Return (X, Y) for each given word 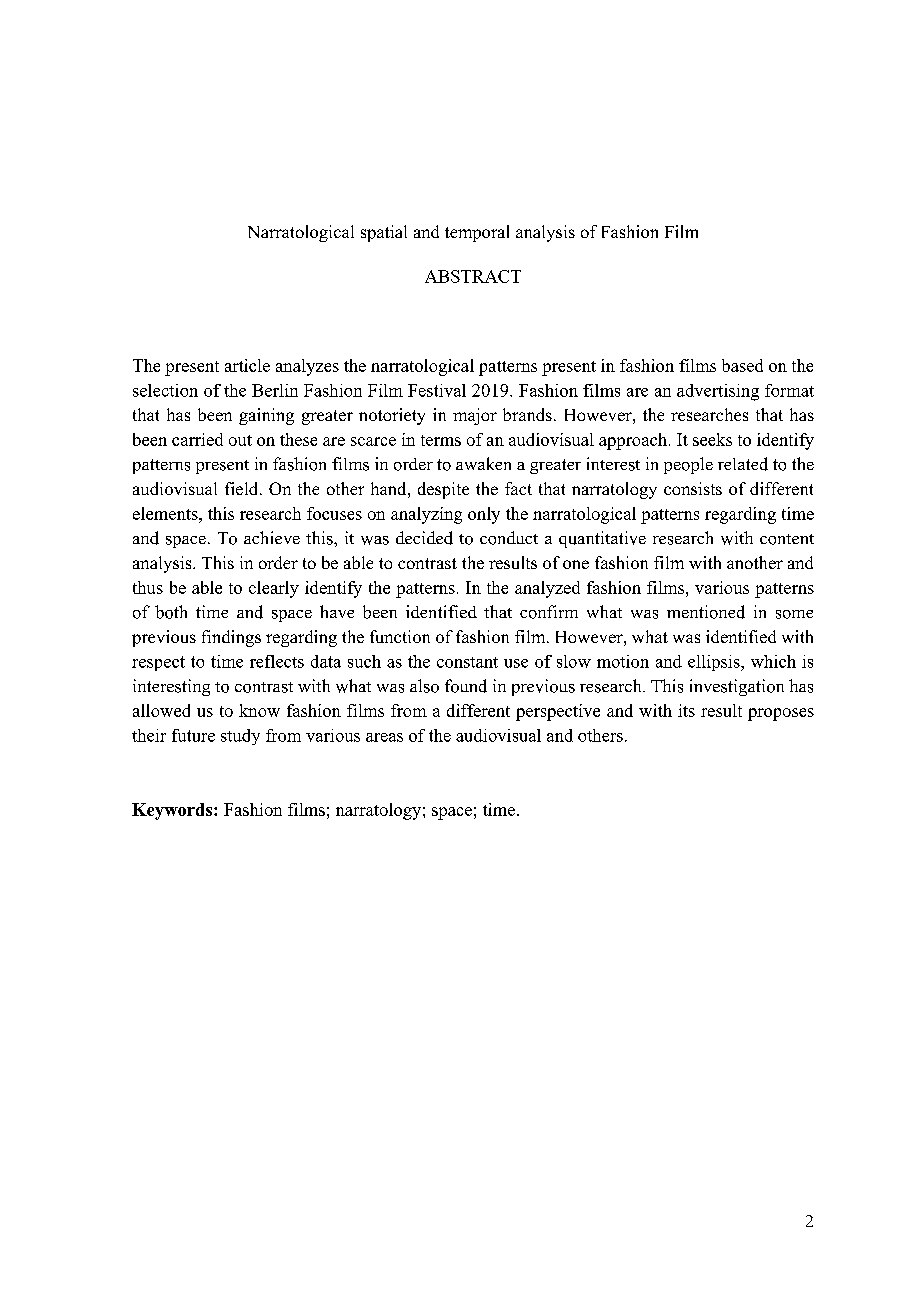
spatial (384, 233)
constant (467, 662)
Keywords (173, 811)
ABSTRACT (473, 276)
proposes (781, 714)
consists (693, 488)
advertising (718, 392)
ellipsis (715, 663)
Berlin (275, 390)
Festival (437, 390)
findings (231, 638)
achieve (272, 537)
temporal (477, 233)
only (484, 515)
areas (384, 737)
